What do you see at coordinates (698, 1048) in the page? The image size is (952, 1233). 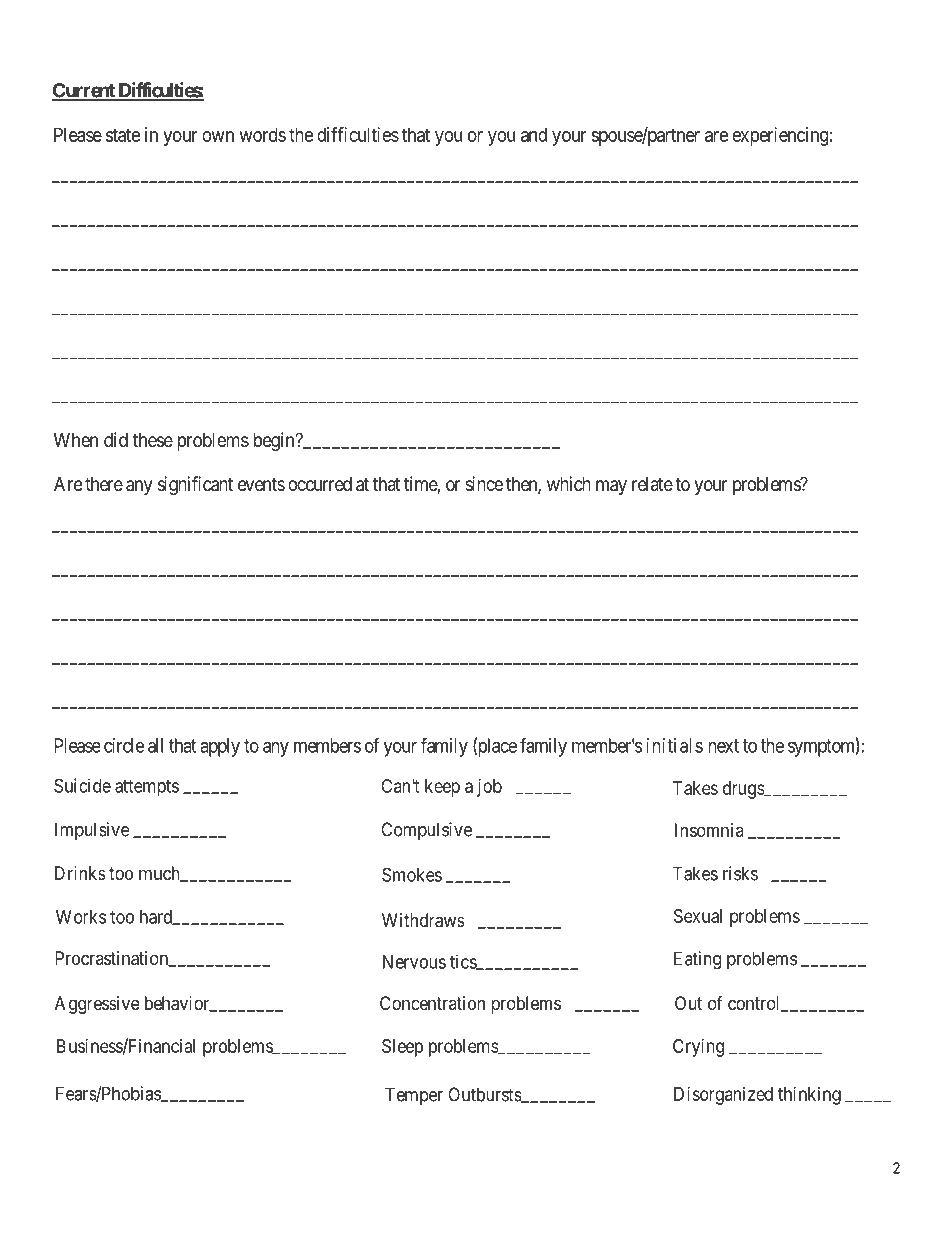 I see `Crying` at bounding box center [698, 1048].
